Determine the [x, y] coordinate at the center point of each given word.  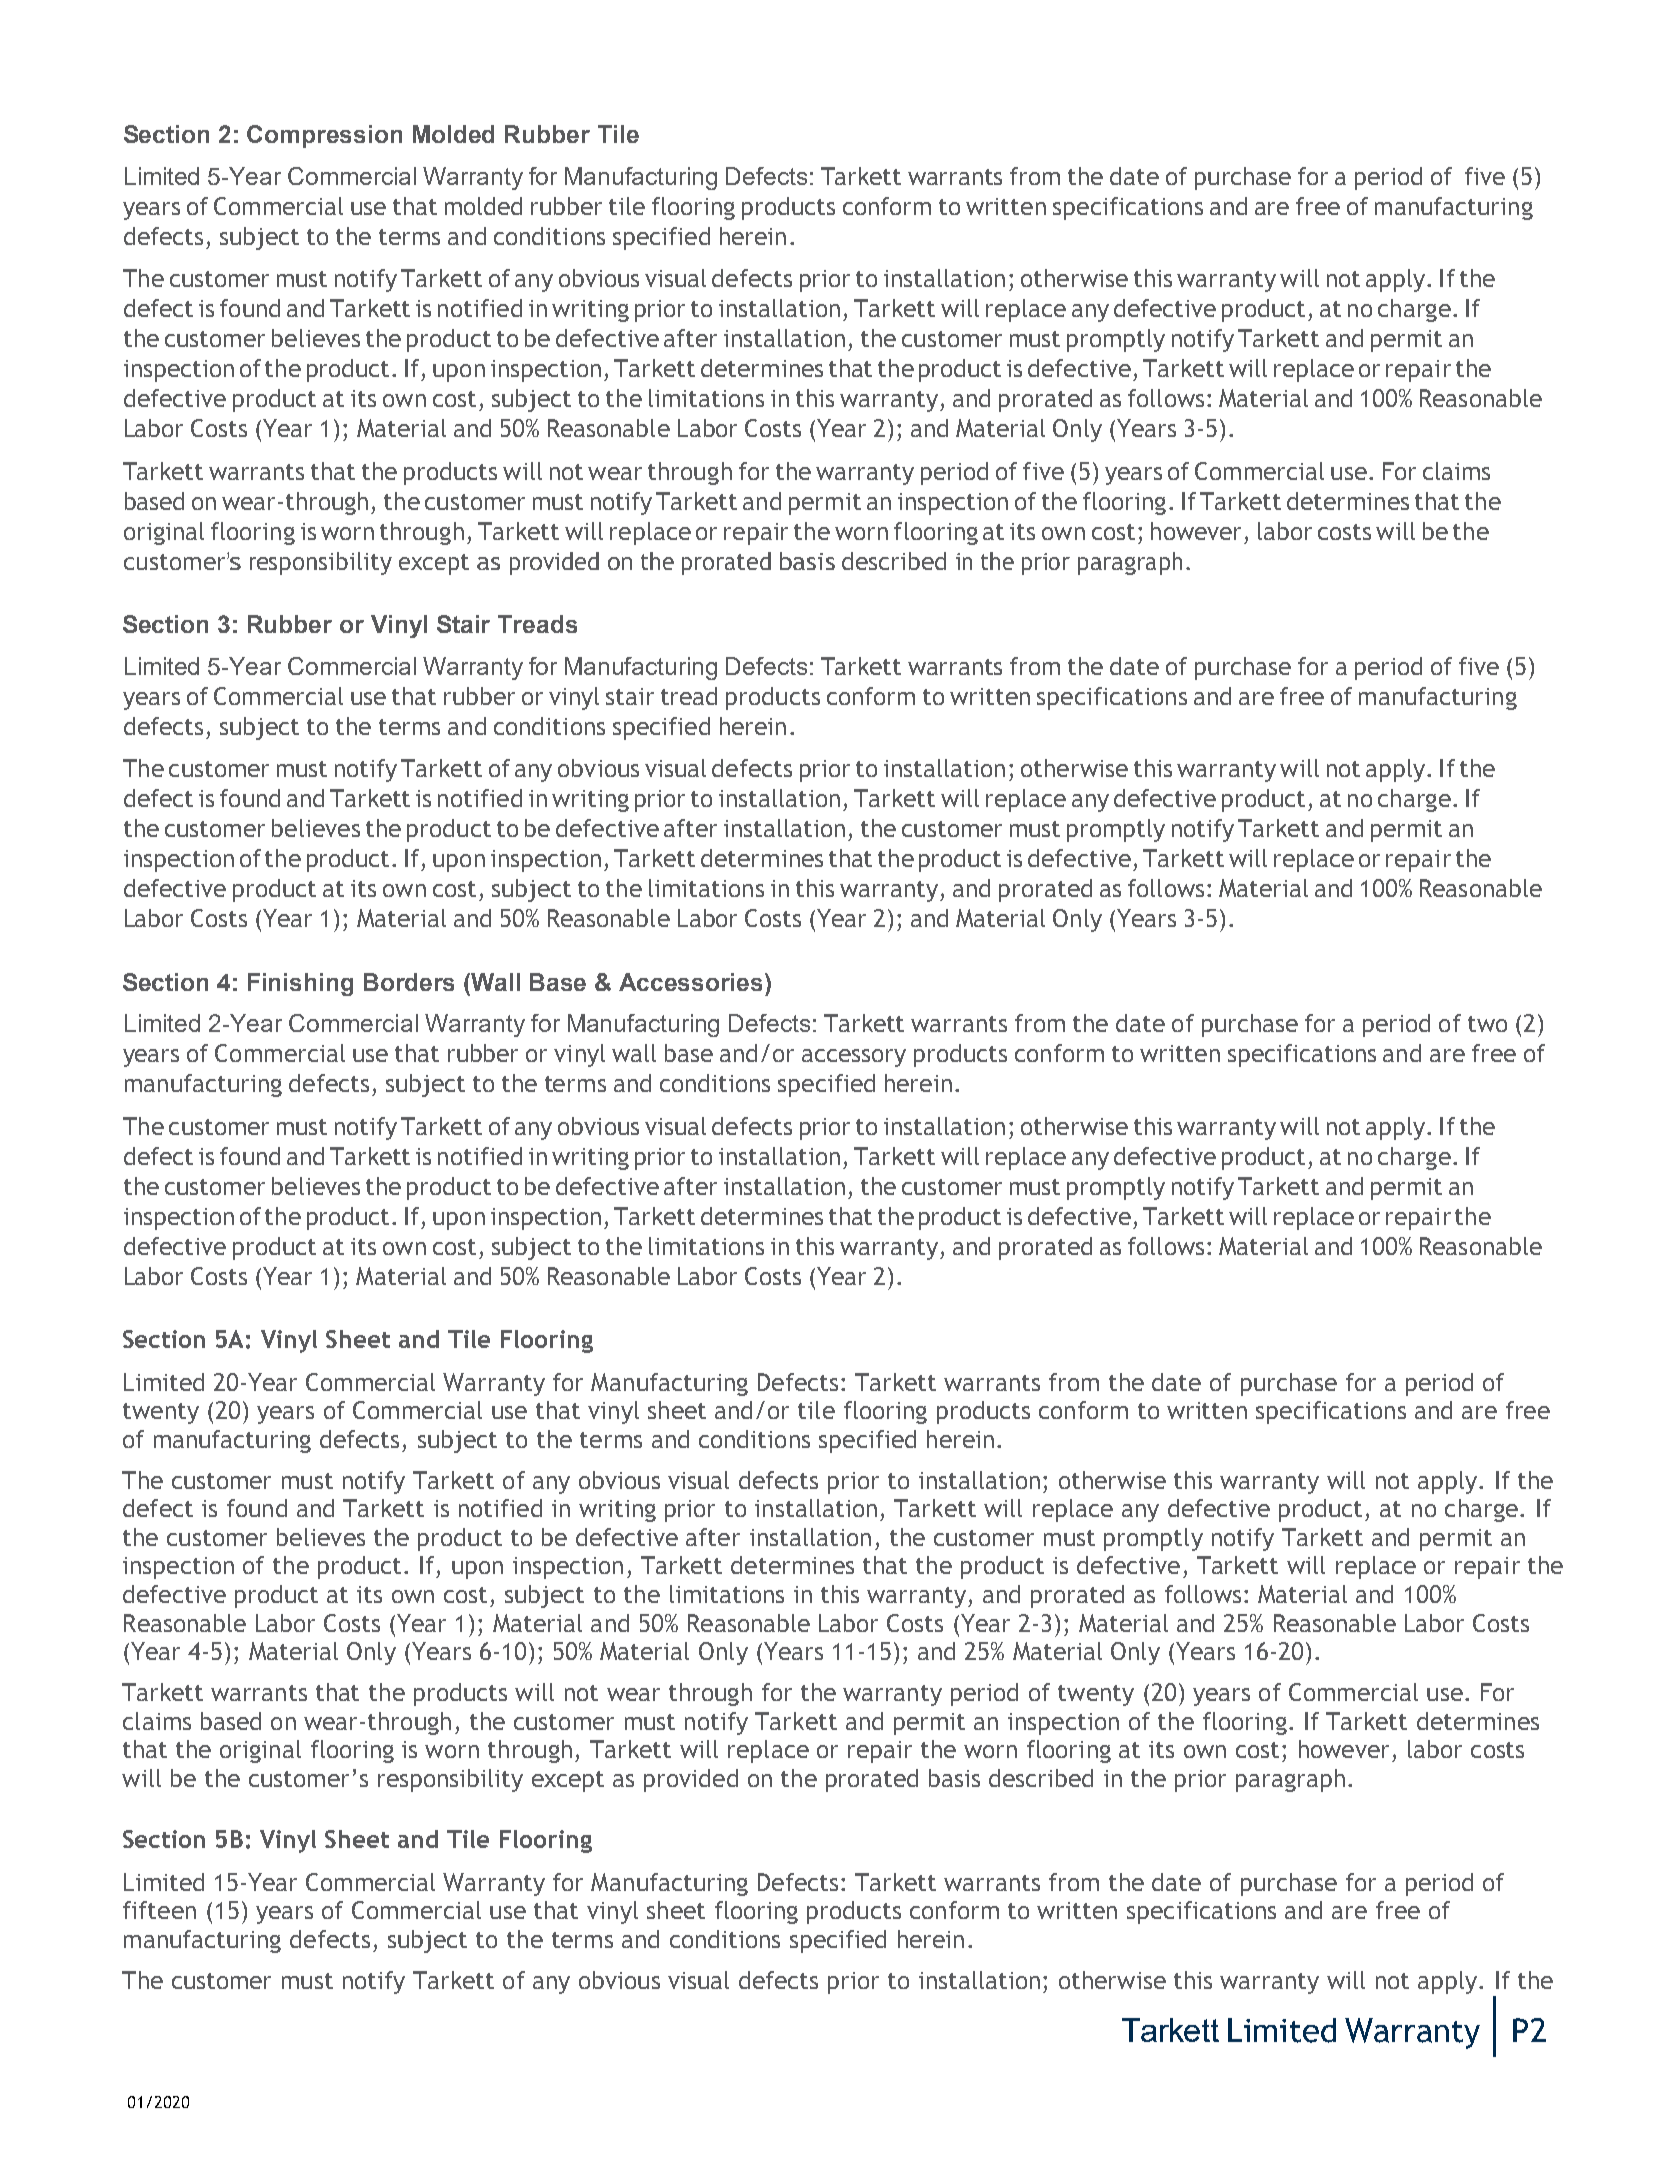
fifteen [159, 1910]
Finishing [300, 984]
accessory [854, 1058]
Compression [324, 136]
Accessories [692, 982]
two [1487, 1024]
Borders [409, 982]
